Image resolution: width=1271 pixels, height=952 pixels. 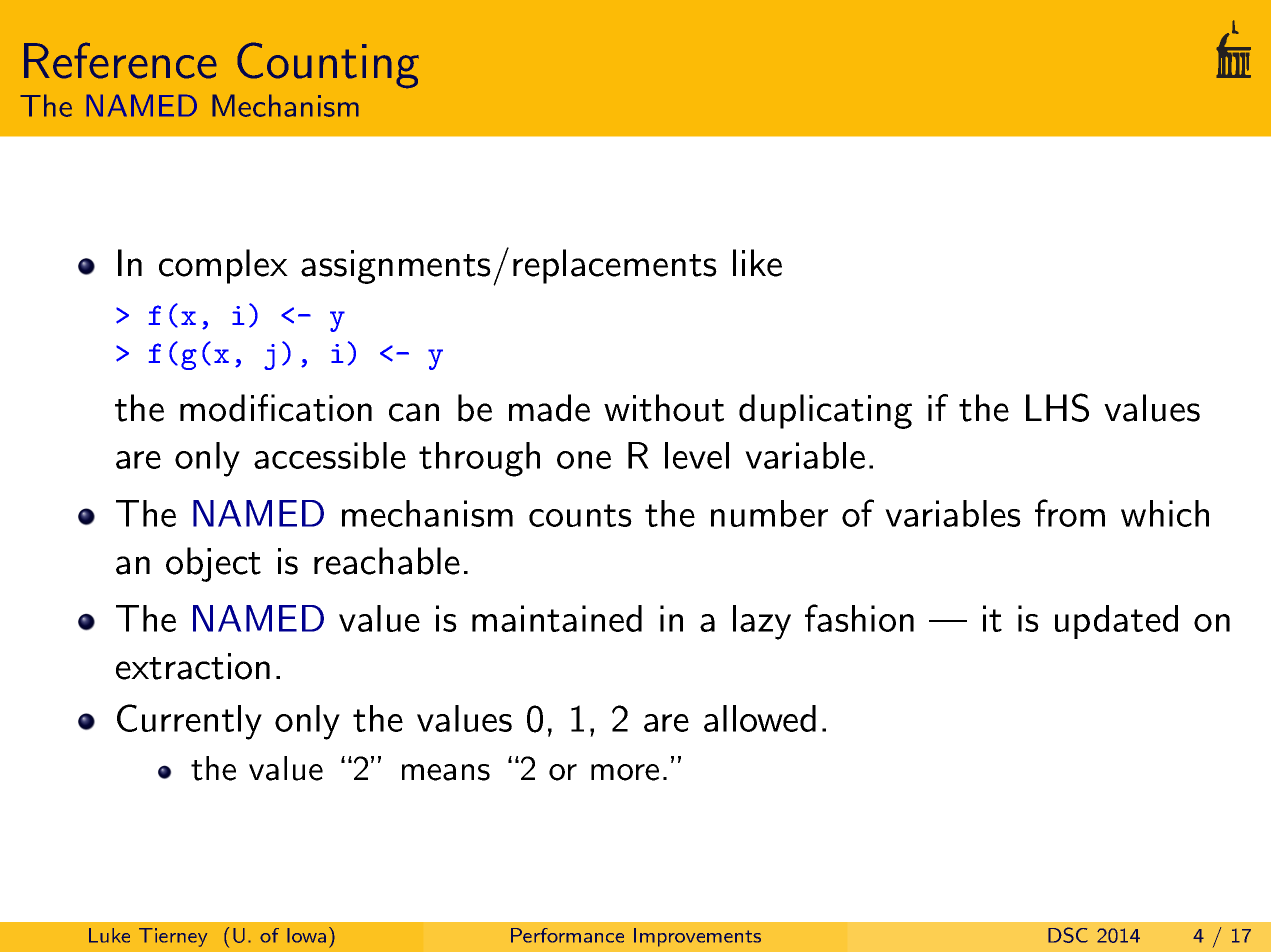 I want to click on duplicating, so click(x=825, y=411).
